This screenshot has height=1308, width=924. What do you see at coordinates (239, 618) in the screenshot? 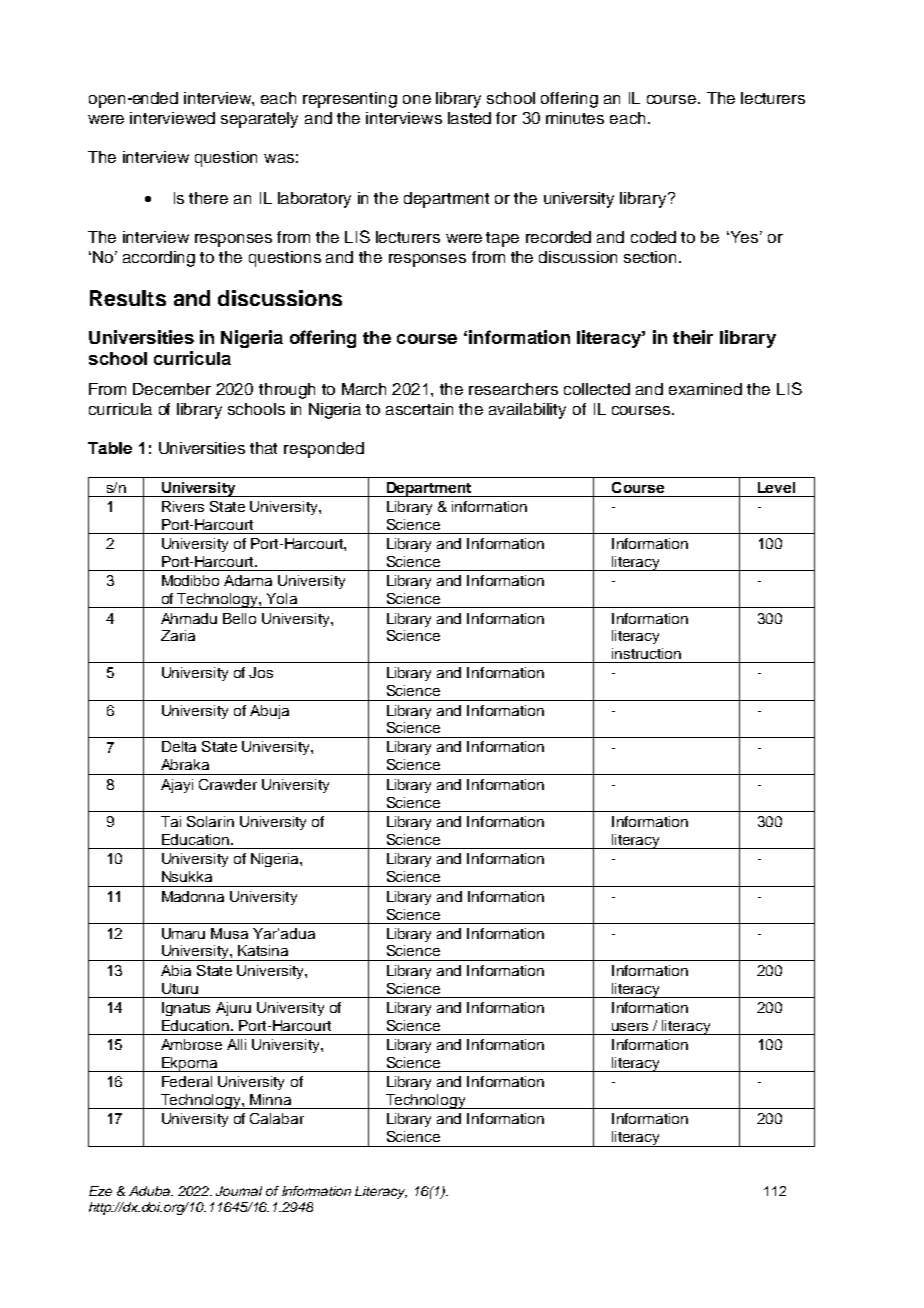
I see `Bello` at bounding box center [239, 618].
